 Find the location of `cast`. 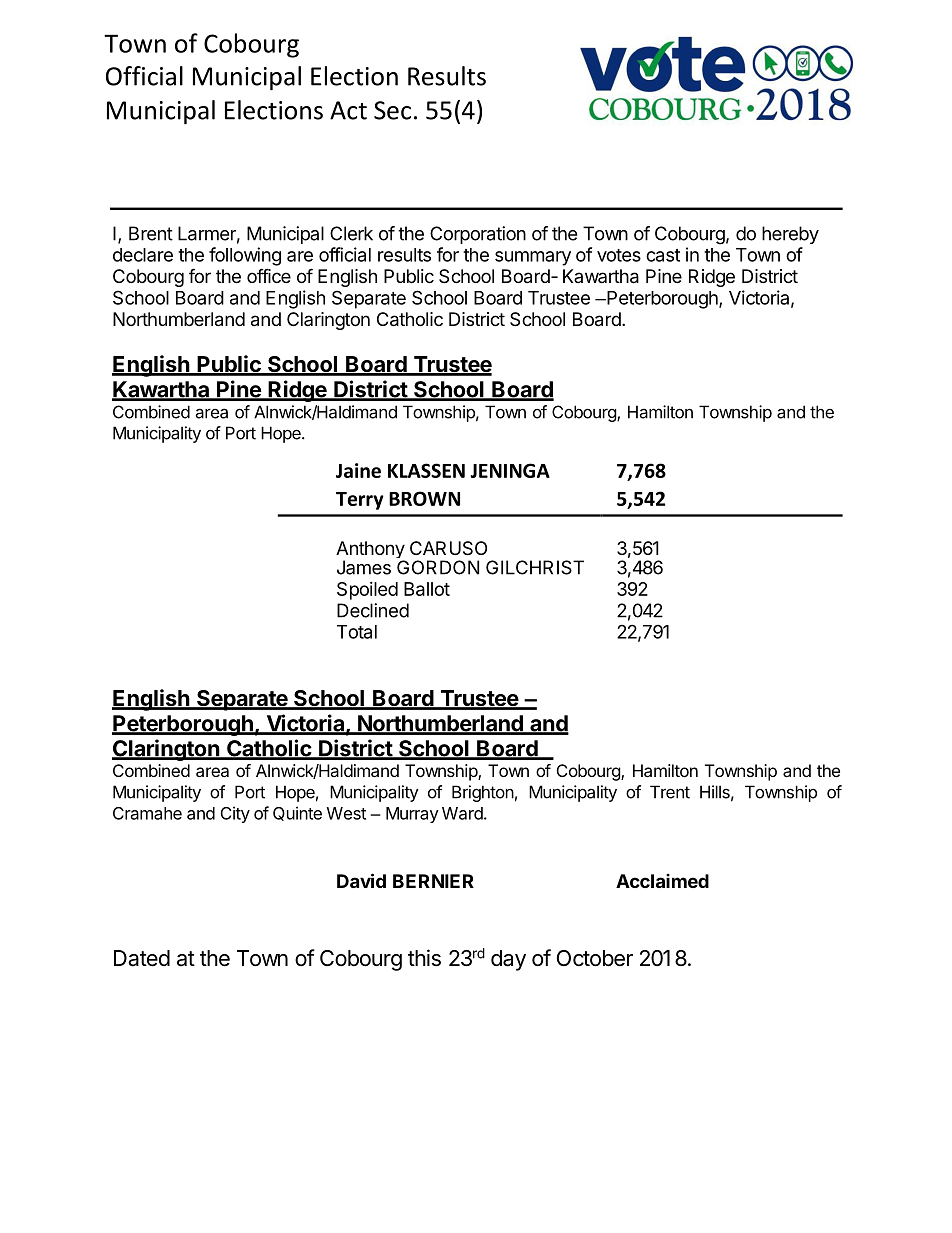

cast is located at coordinates (663, 255).
